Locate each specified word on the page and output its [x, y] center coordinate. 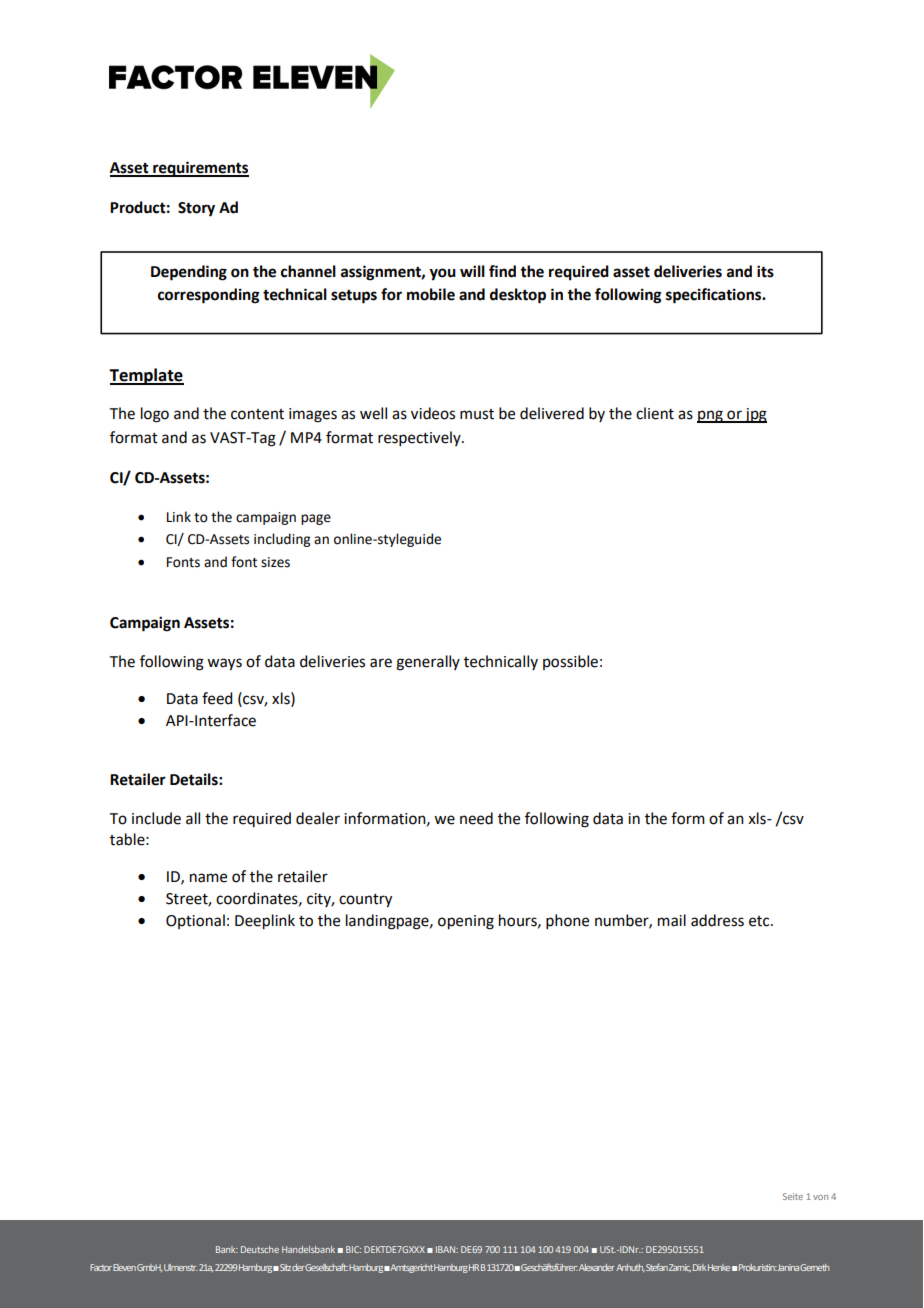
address [717, 920]
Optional [195, 921]
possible [570, 662]
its [765, 271]
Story [196, 209]
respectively [420, 438]
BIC [353, 1249]
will [472, 271]
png [711, 416]
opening [466, 922]
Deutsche [260, 1249]
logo [155, 415]
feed [217, 698]
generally [428, 663]
